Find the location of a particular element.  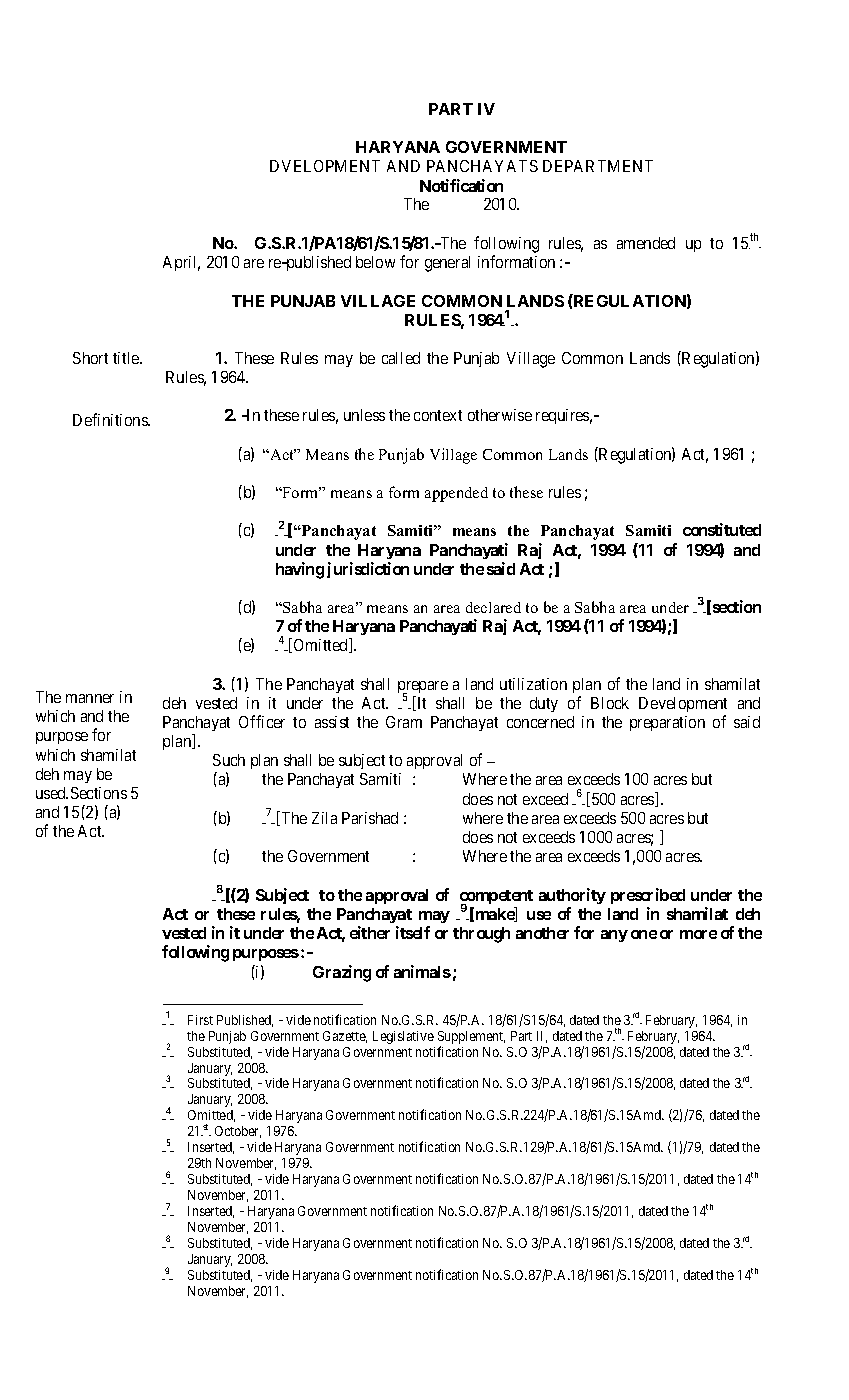

title is located at coordinates (127, 358).
